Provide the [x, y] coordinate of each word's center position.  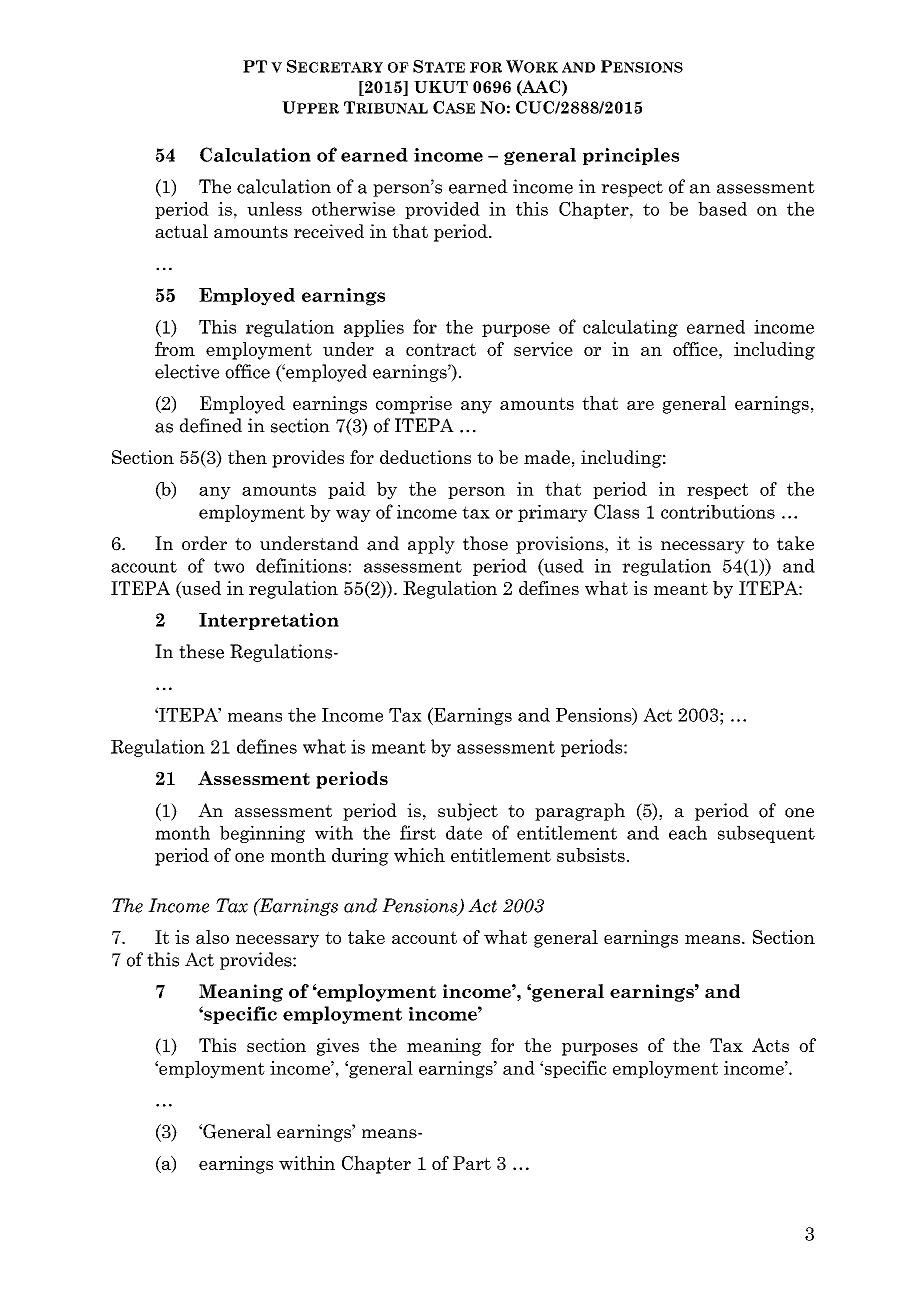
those [485, 543]
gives [338, 1047]
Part [472, 1163]
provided [442, 210]
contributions [718, 512]
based [722, 209]
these [201, 651]
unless [274, 209]
